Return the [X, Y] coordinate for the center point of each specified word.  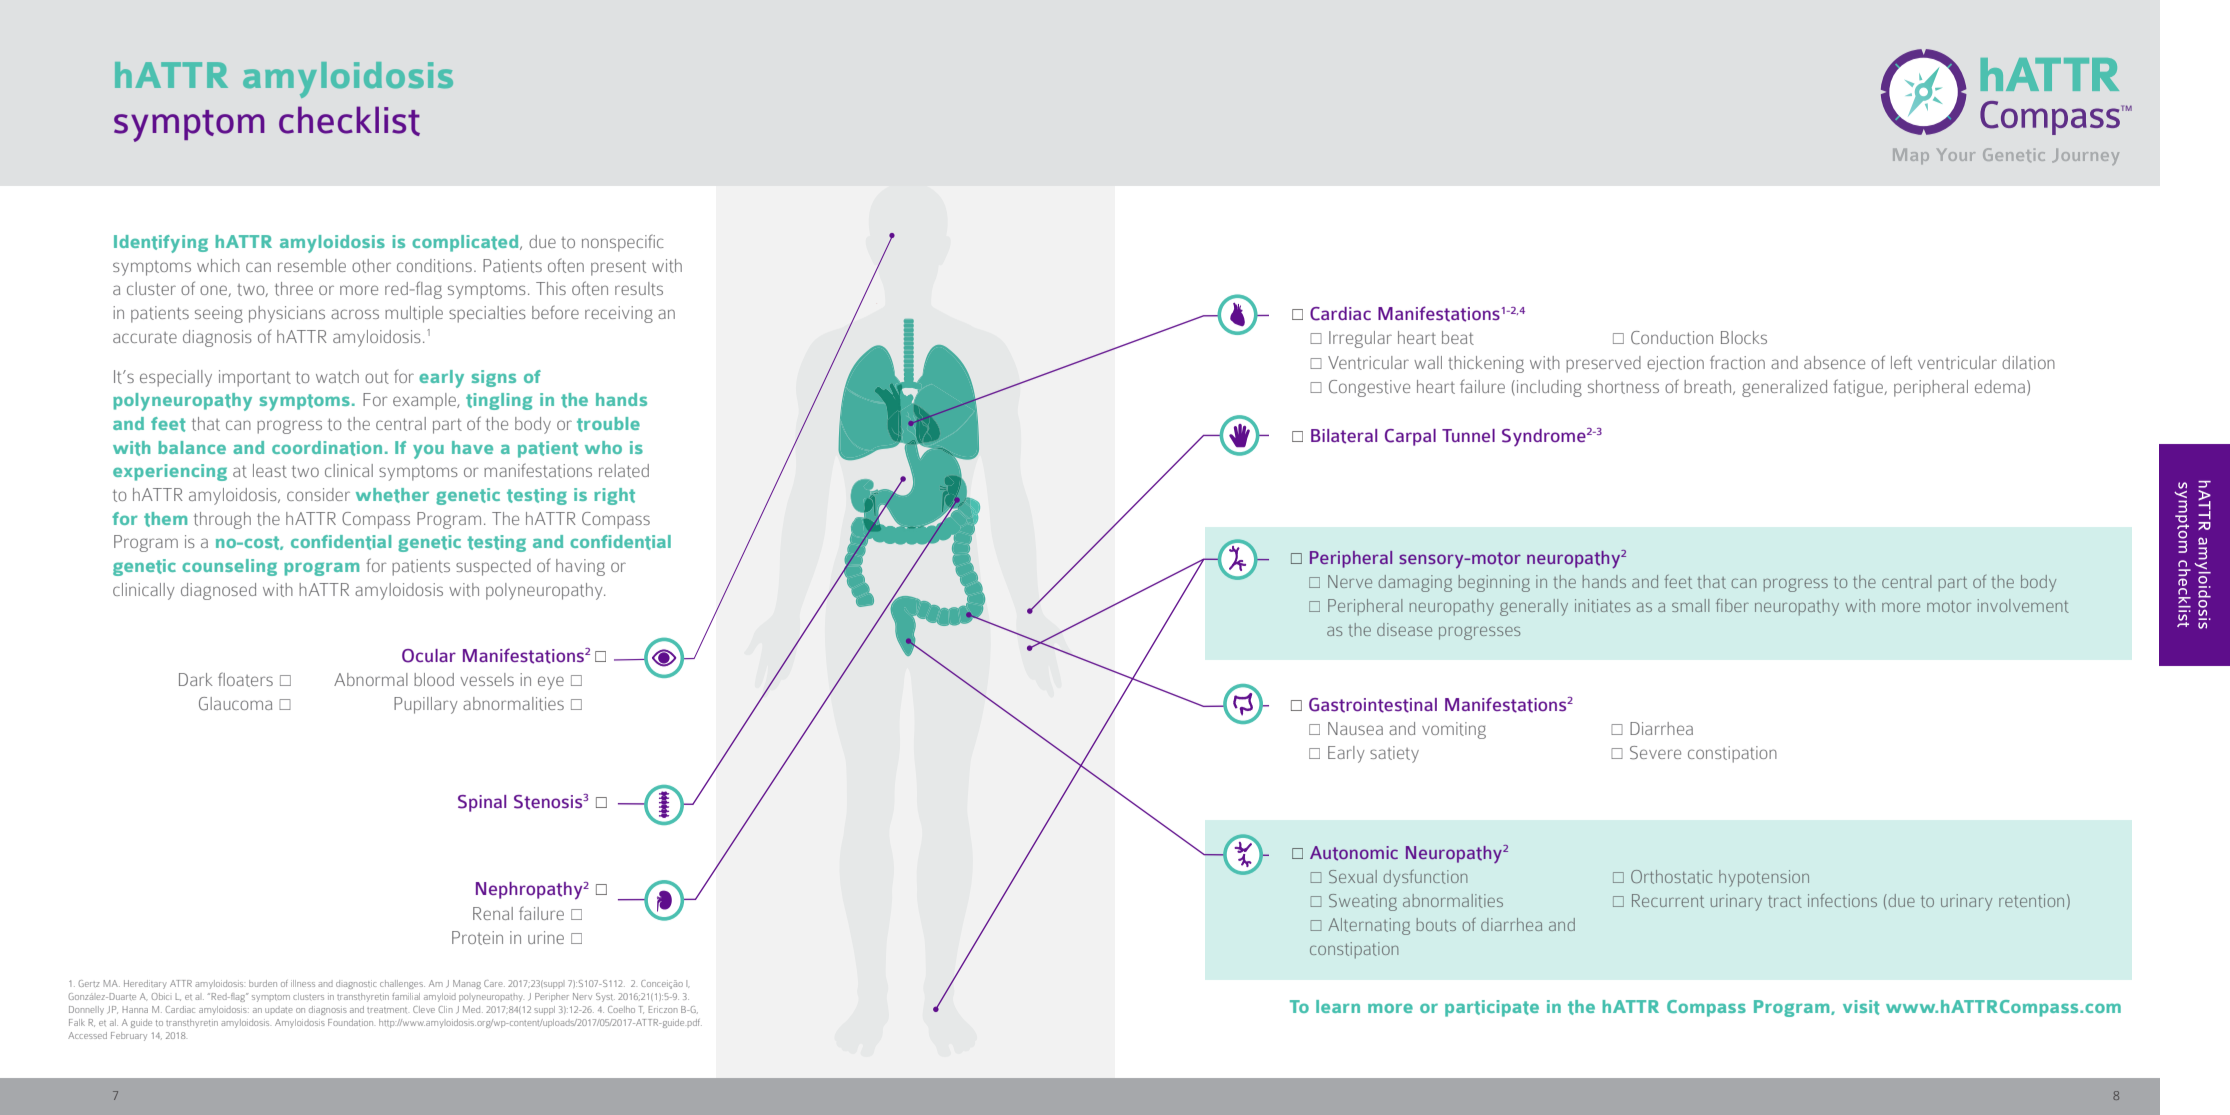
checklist [349, 121]
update [279, 1009]
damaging [1415, 583]
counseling [229, 567]
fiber [1732, 605]
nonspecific [623, 243]
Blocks [1744, 337]
